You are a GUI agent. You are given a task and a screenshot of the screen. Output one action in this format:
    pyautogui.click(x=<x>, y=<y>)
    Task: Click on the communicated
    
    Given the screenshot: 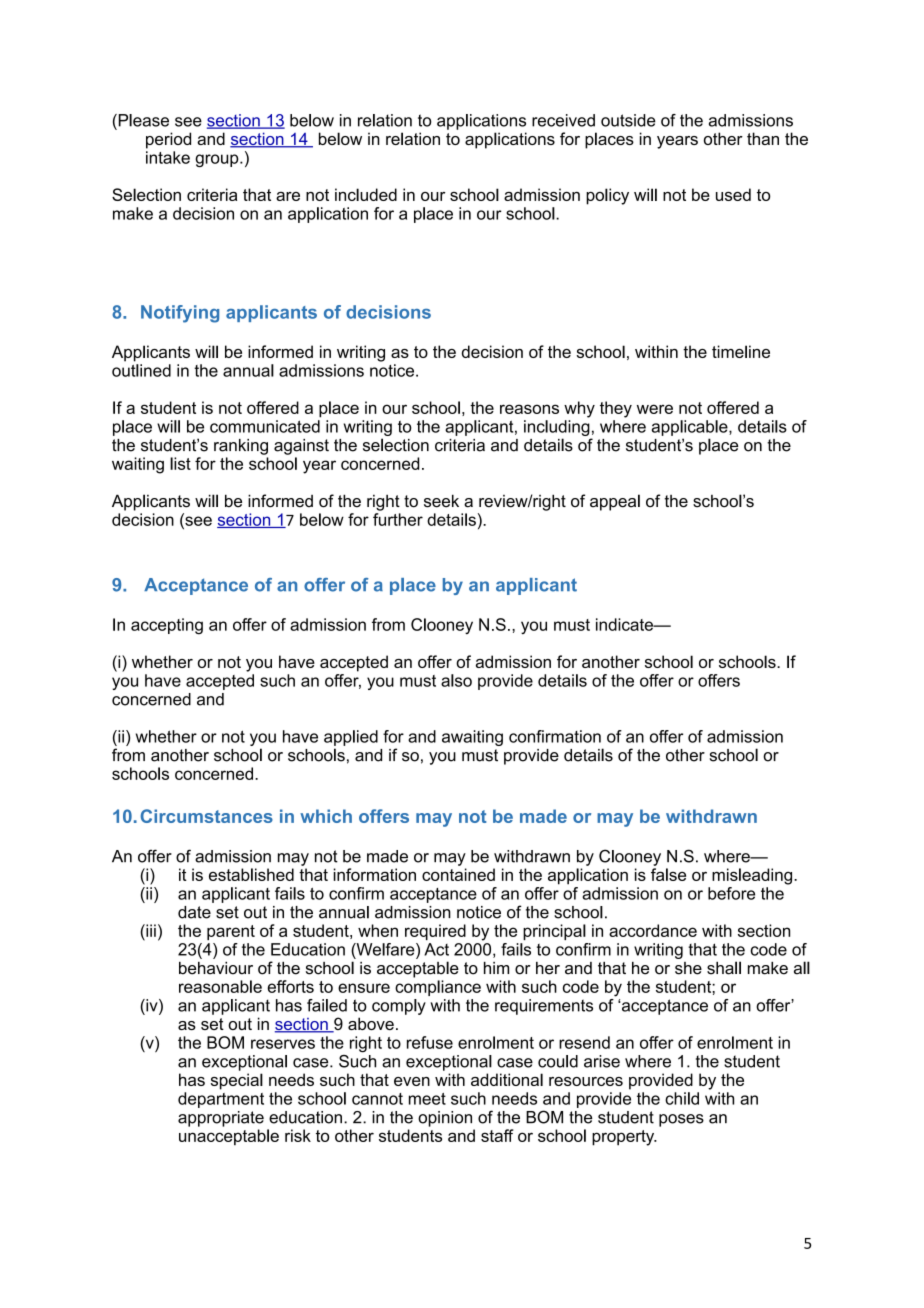 What is the action you would take?
    pyautogui.click(x=265, y=426)
